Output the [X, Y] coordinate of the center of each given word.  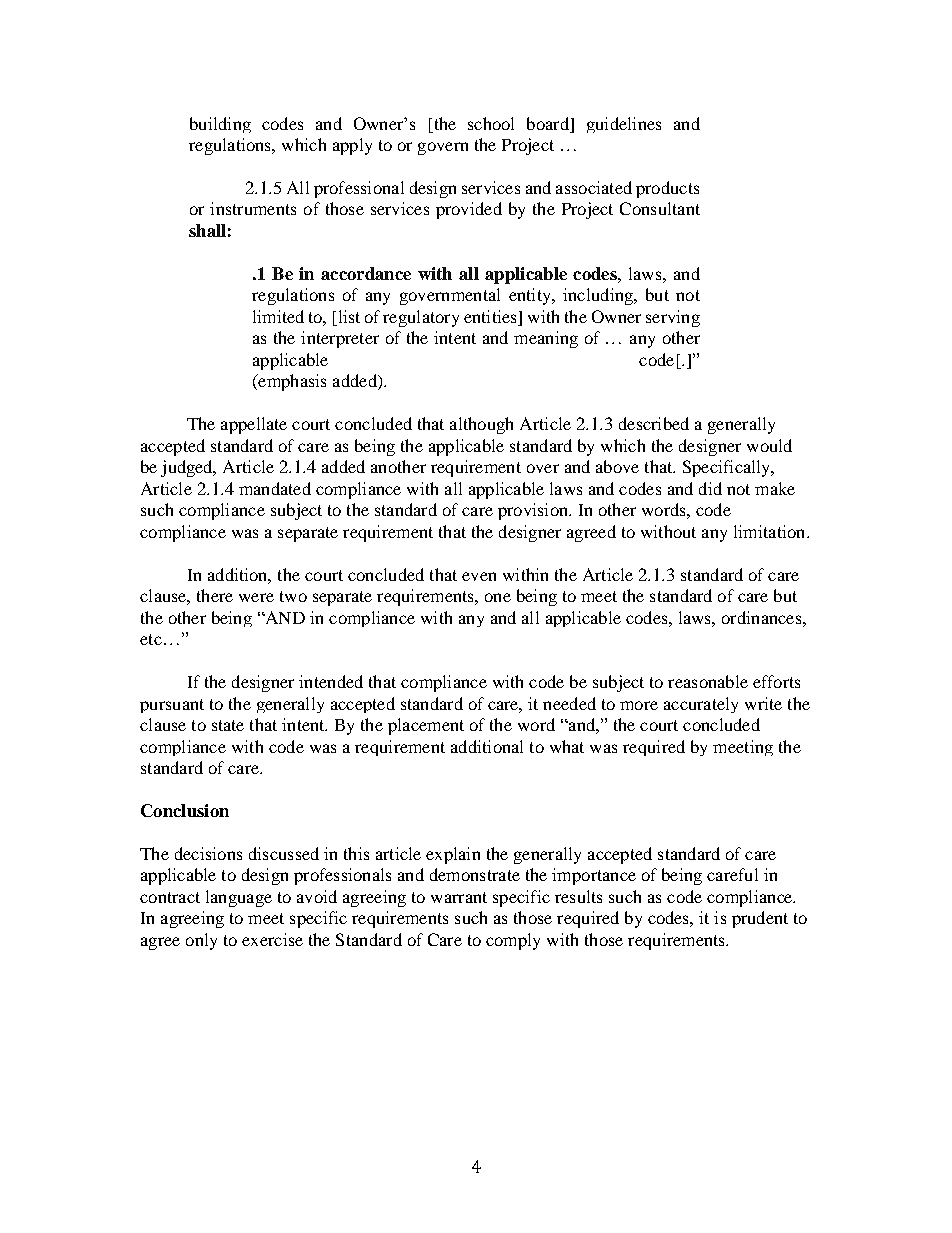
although [481, 425]
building [220, 125]
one [498, 597]
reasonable [708, 681]
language [239, 898]
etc [151, 639]
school [491, 123]
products [667, 189]
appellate [254, 425]
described [654, 423]
